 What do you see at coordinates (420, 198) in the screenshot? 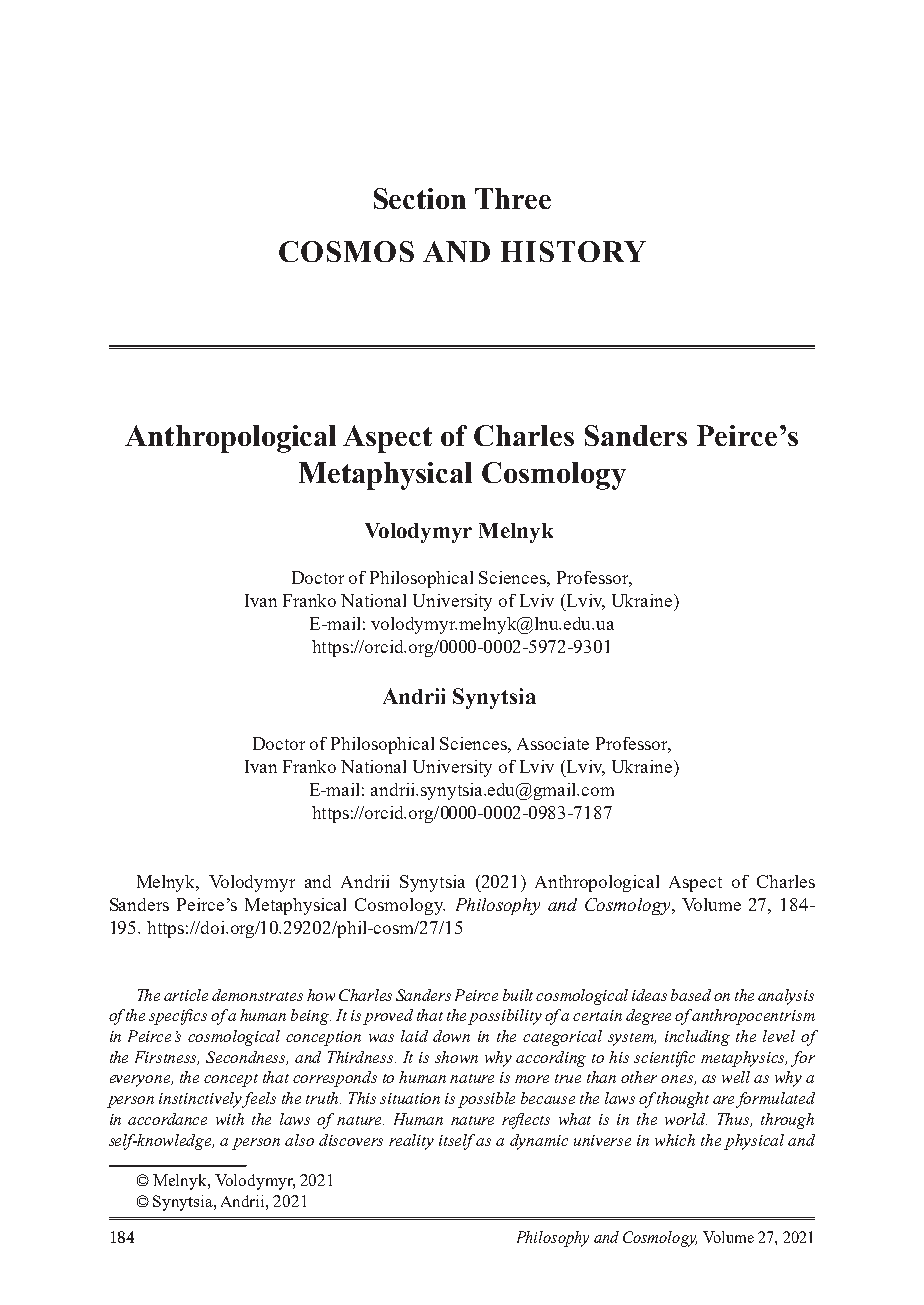
I see `Section` at bounding box center [420, 198].
